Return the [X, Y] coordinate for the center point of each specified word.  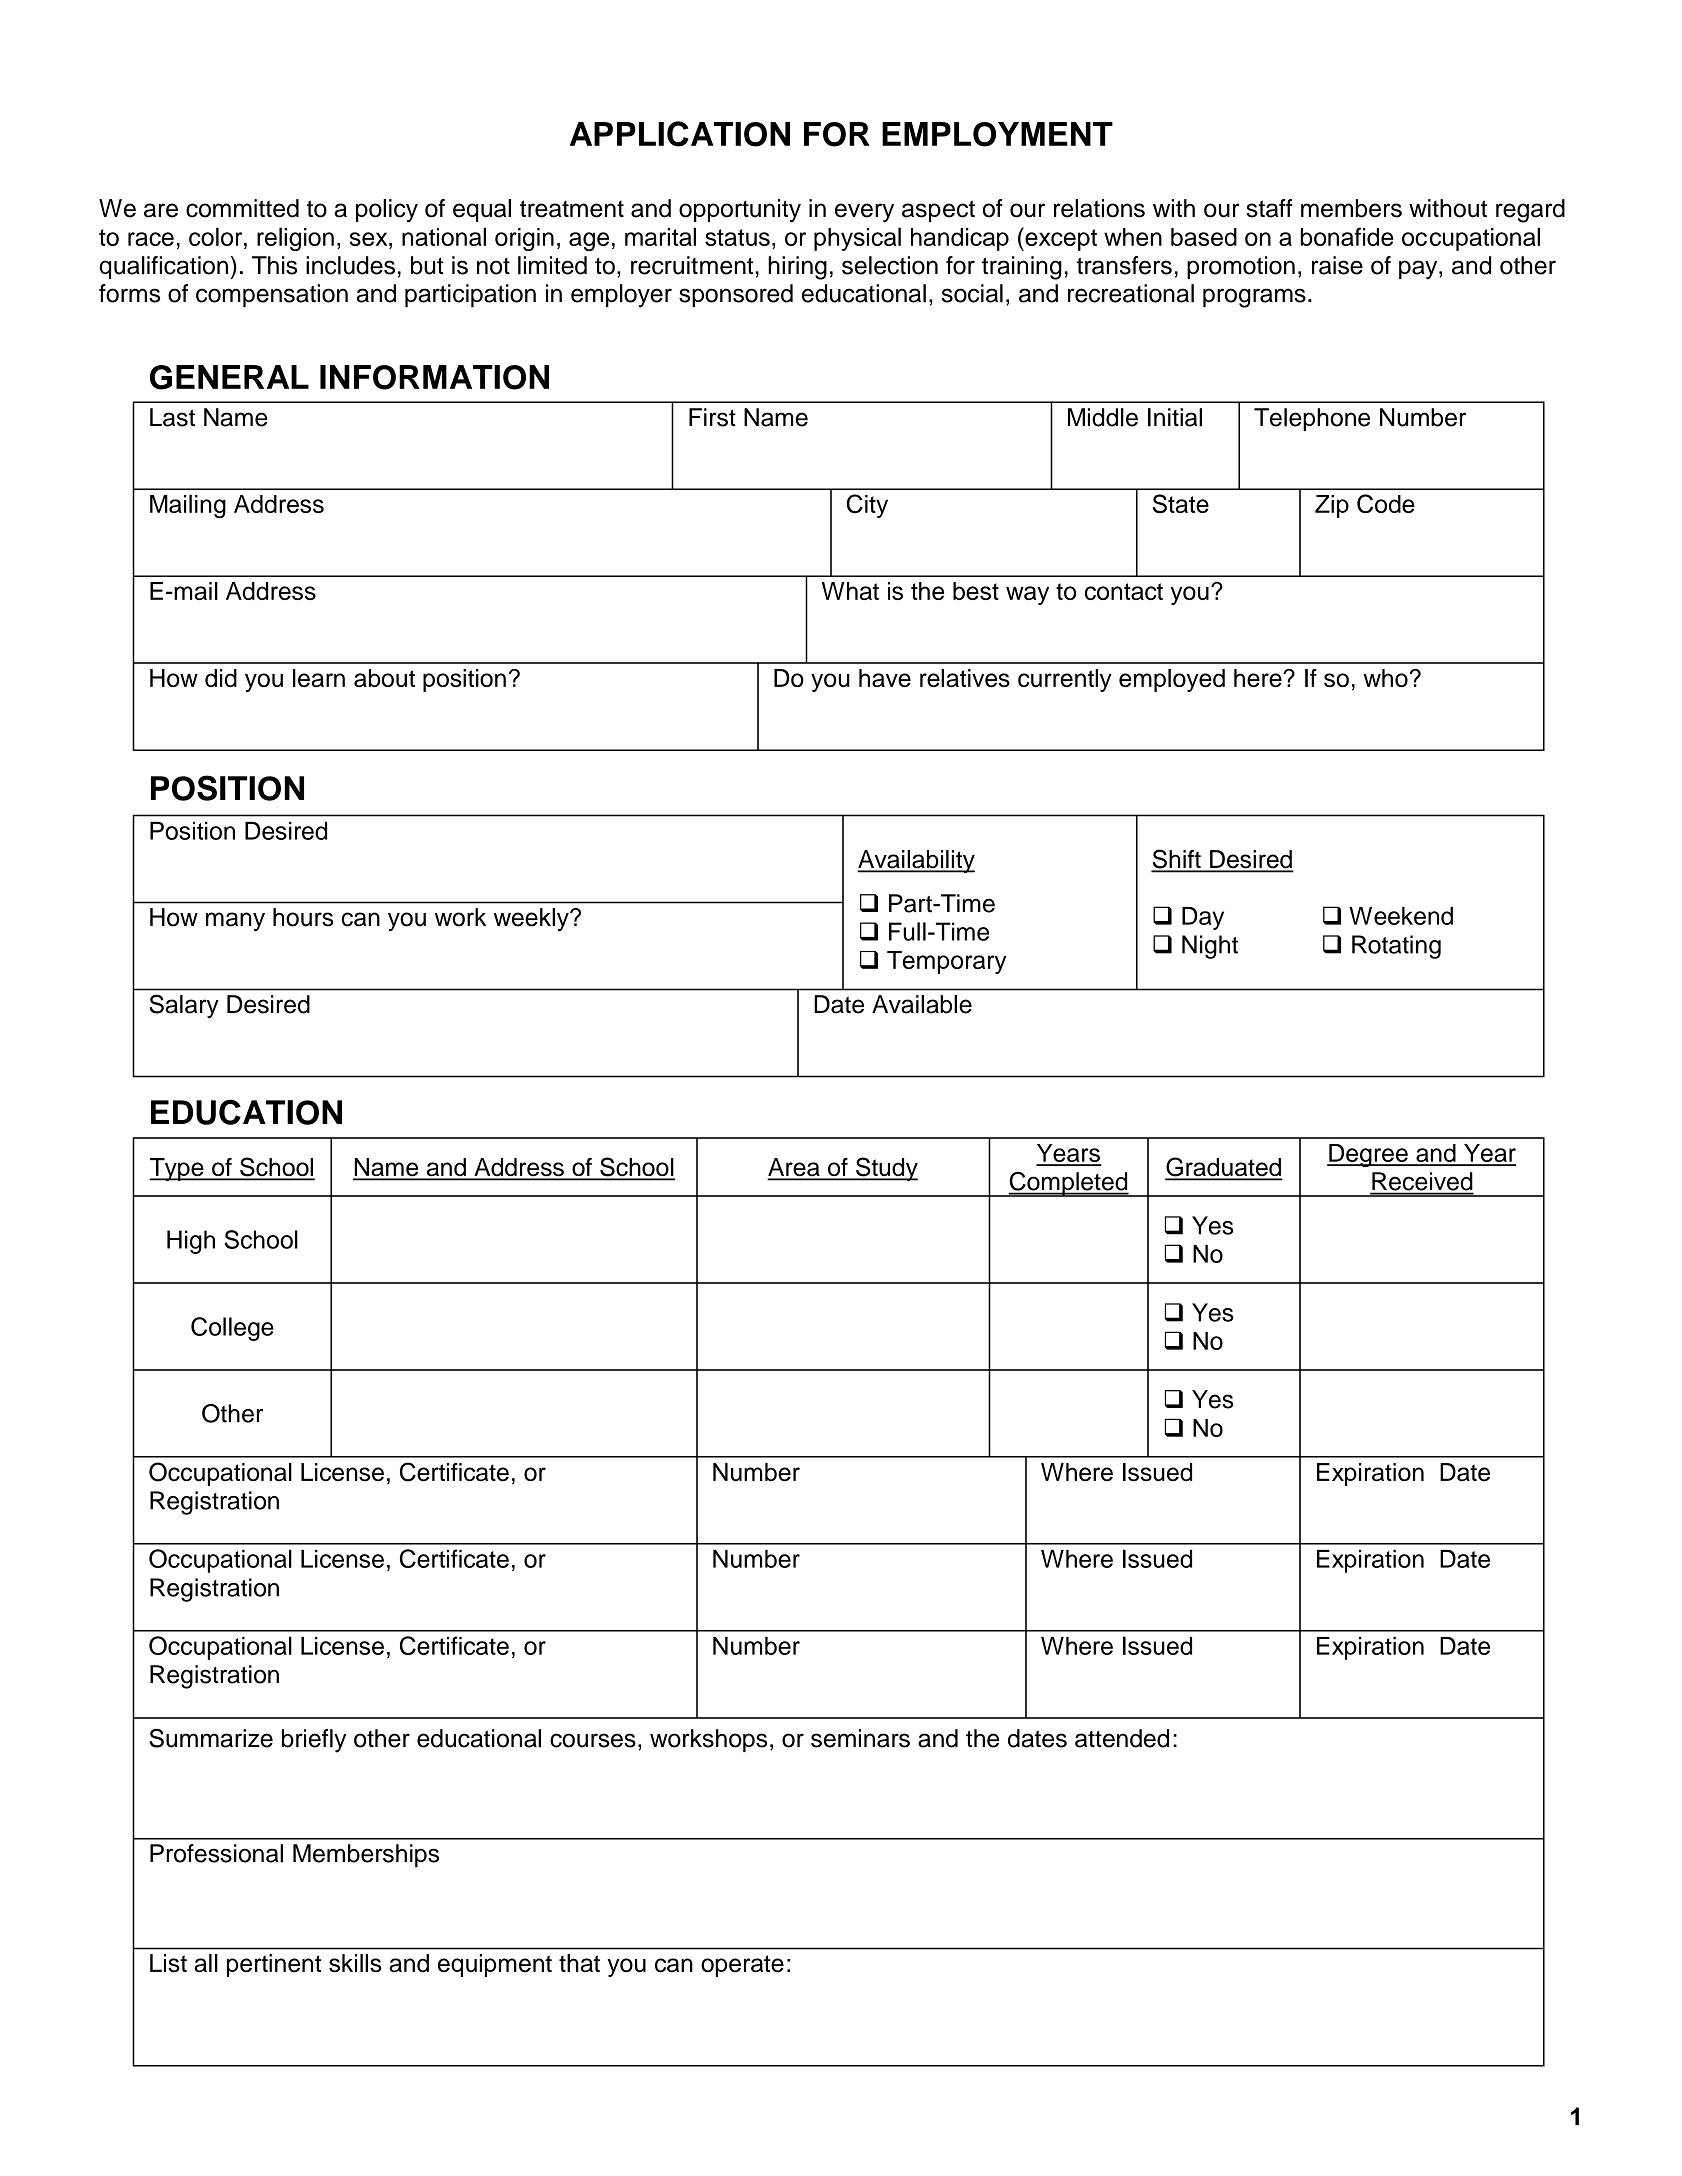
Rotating [1396, 947]
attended [1122, 1738]
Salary [184, 1006]
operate [742, 1966]
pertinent [274, 1965]
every [864, 213]
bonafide [1347, 236]
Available [922, 1004]
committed [242, 208]
